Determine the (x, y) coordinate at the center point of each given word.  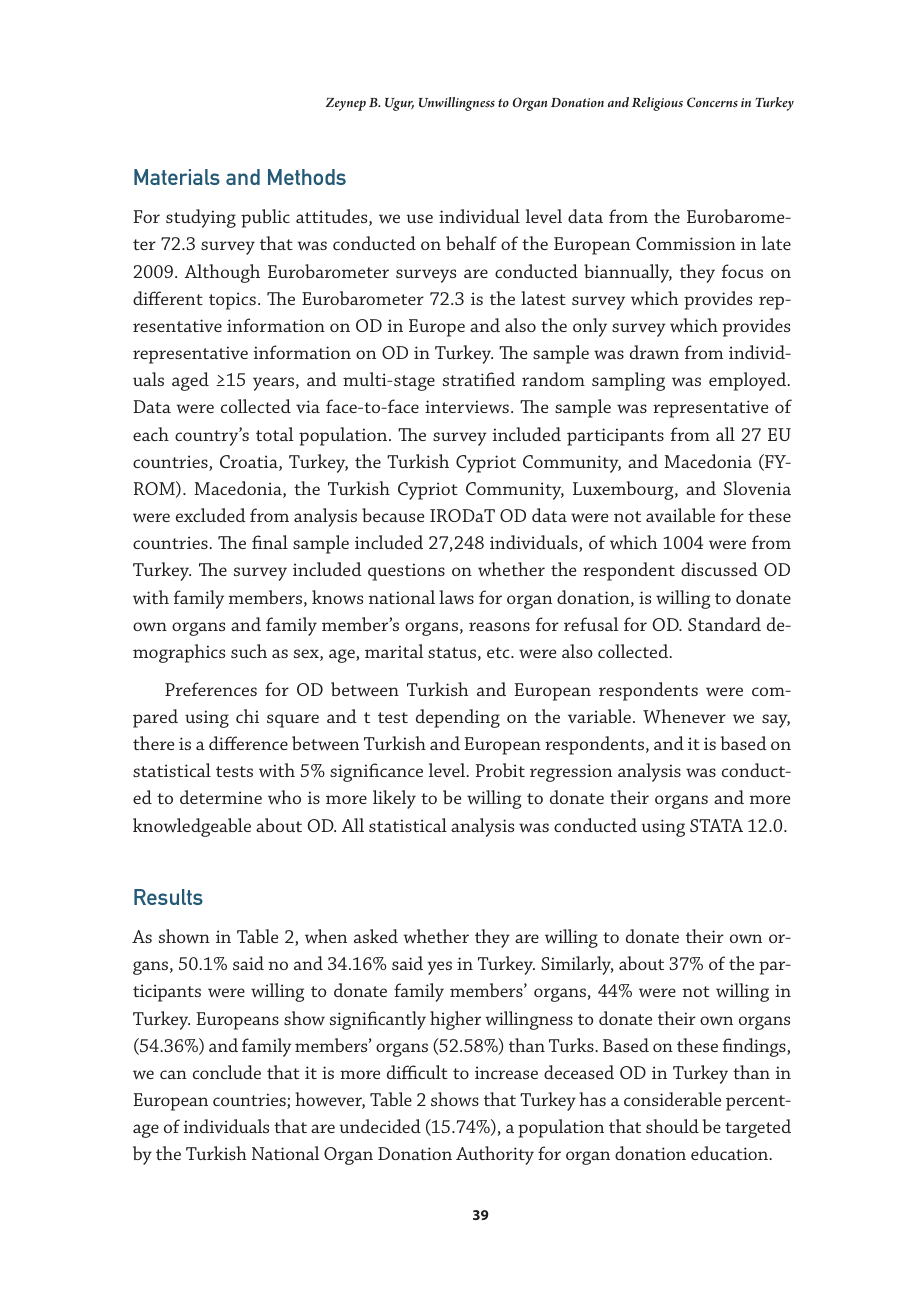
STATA (716, 825)
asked (376, 936)
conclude (227, 1072)
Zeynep (346, 104)
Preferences (211, 689)
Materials (177, 177)
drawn (654, 352)
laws (456, 597)
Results (168, 897)
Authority (495, 1155)
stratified (479, 379)
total (275, 434)
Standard (724, 624)
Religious (657, 104)
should (672, 1126)
